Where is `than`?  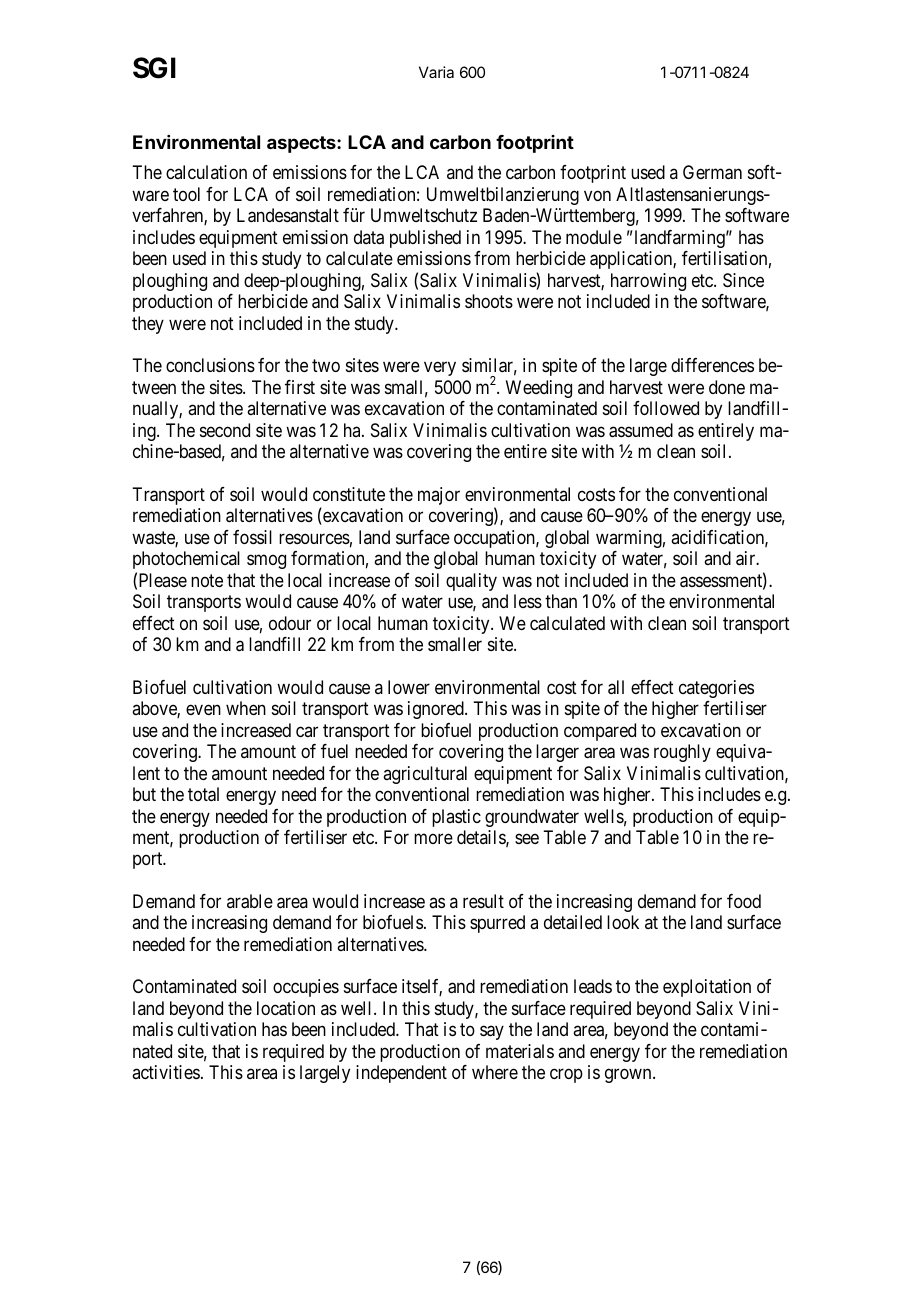 than is located at coordinates (561, 601).
